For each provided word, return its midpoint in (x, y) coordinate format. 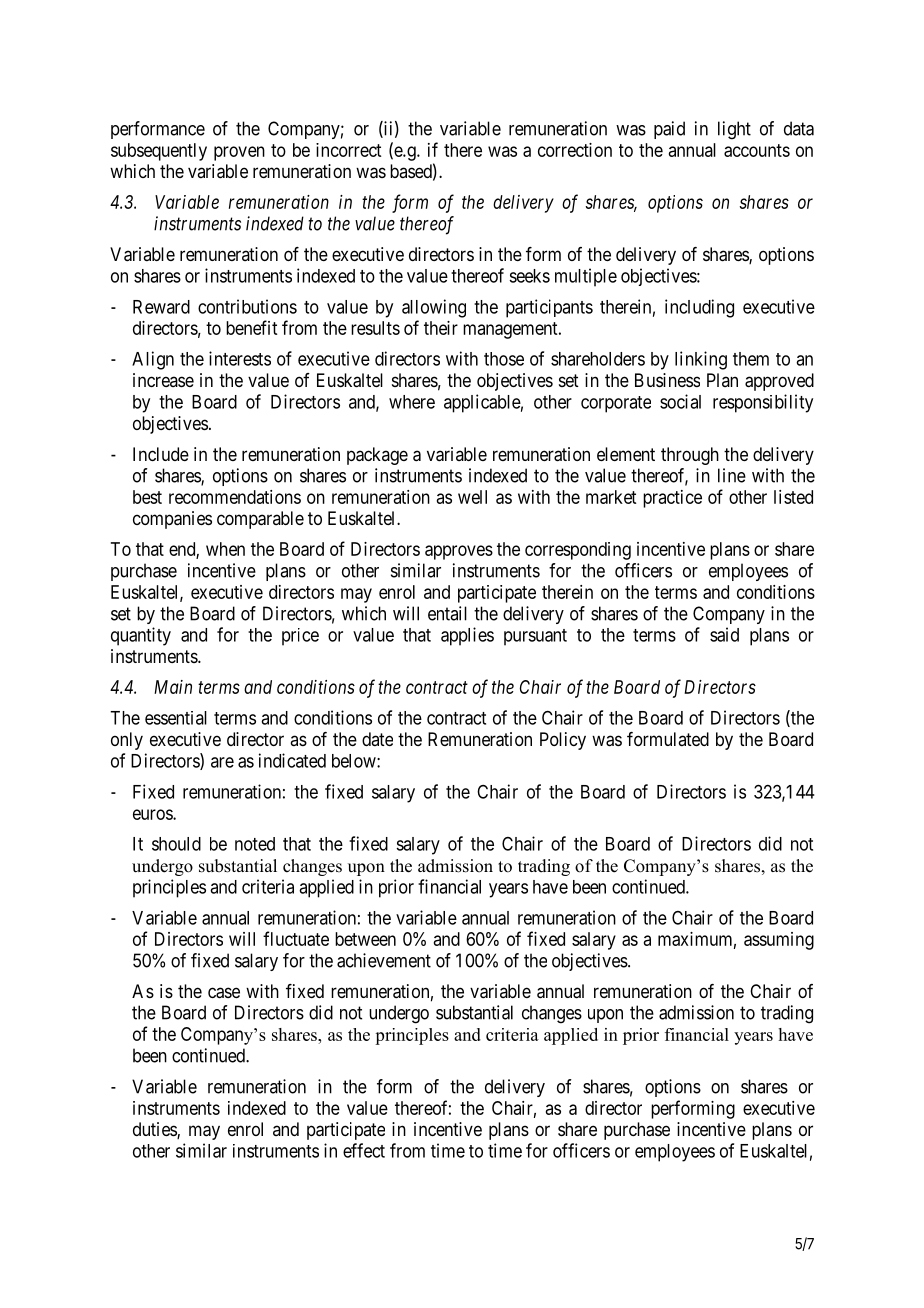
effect (364, 1150)
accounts (757, 150)
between (365, 939)
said (724, 634)
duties (155, 1130)
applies (467, 636)
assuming (779, 941)
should (176, 844)
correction (575, 150)
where (412, 402)
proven (239, 153)
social (680, 401)
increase (163, 380)
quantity (141, 636)
